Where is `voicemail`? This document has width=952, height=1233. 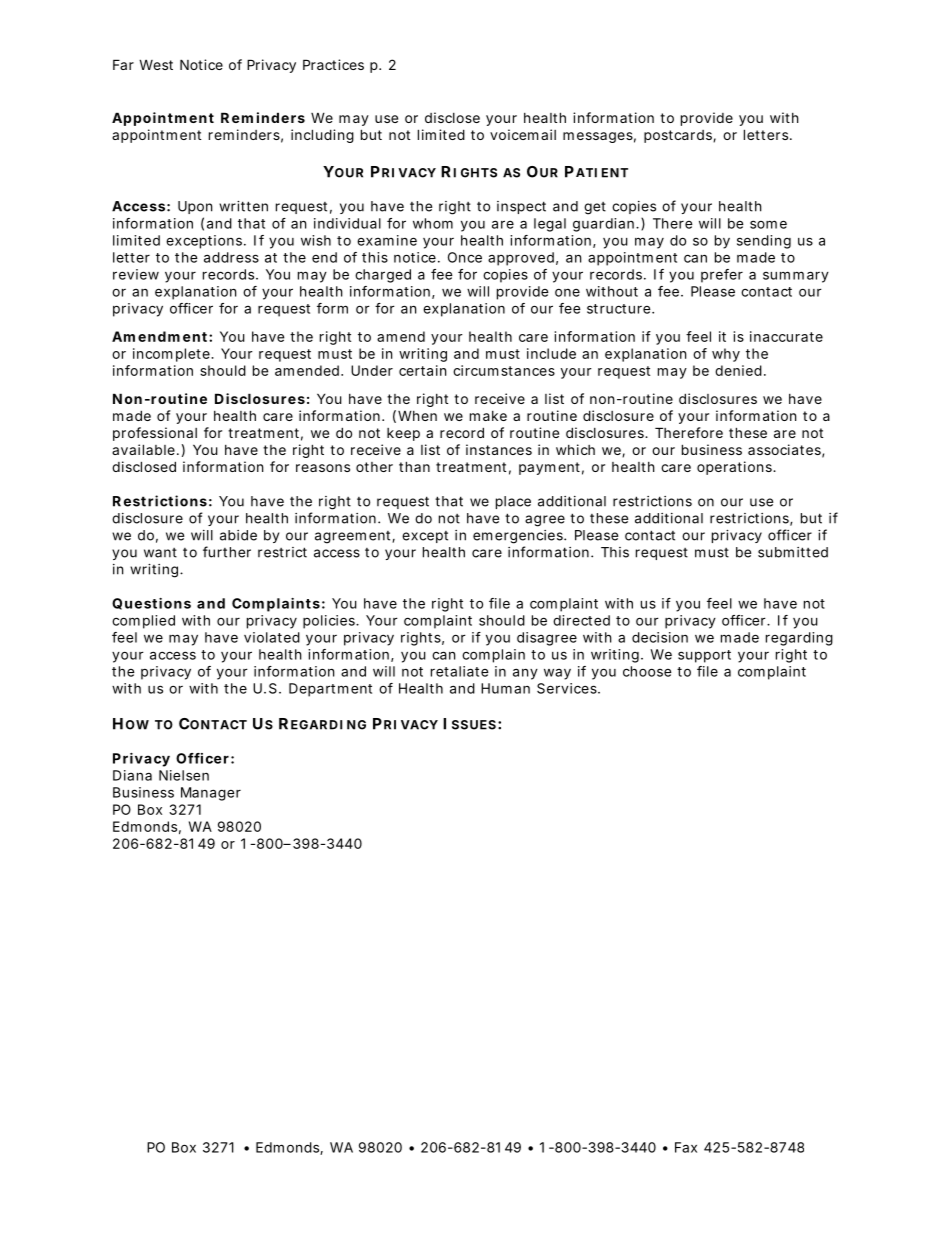 voicemail is located at coordinates (523, 134).
